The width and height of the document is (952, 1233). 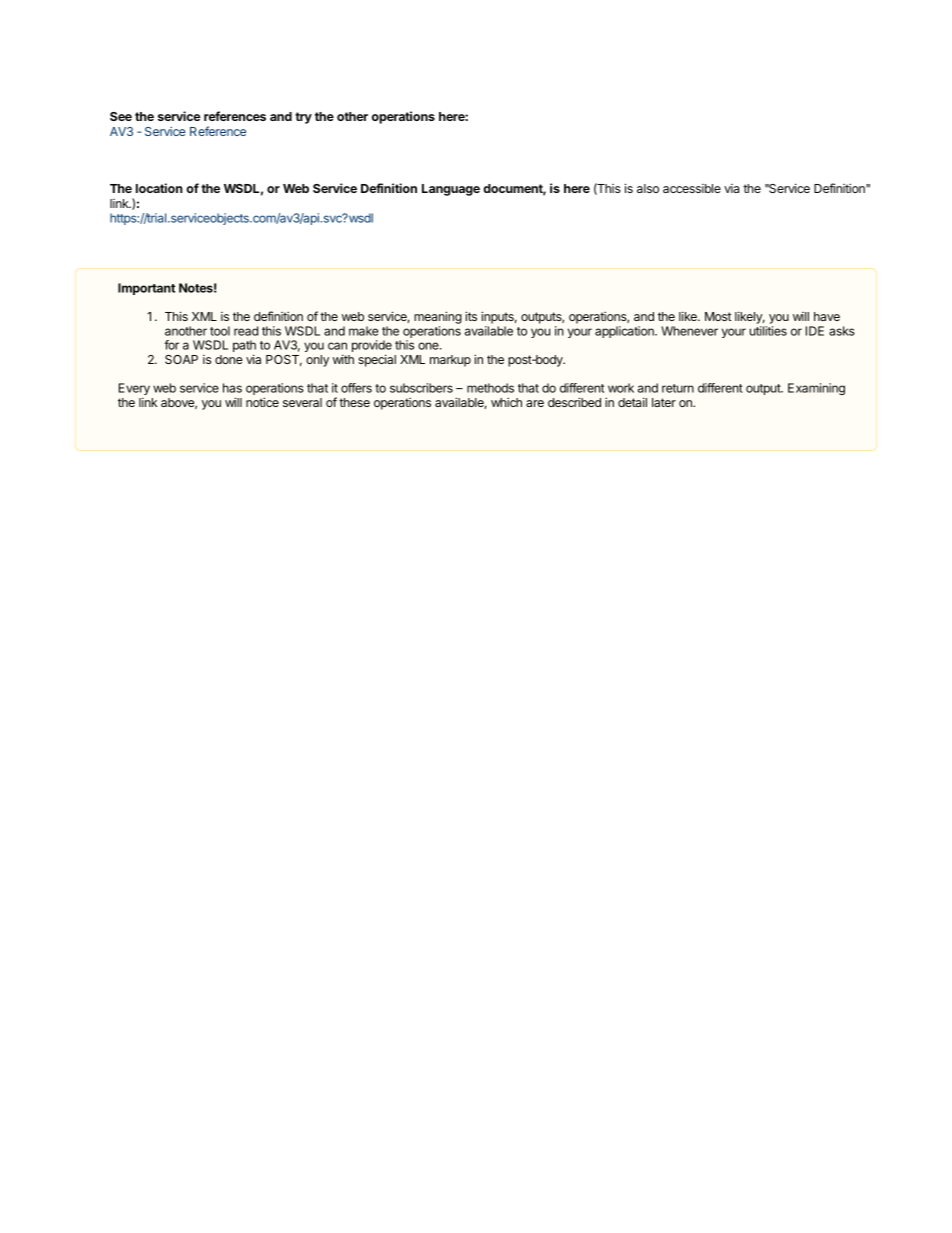 I want to click on its, so click(x=471, y=316).
